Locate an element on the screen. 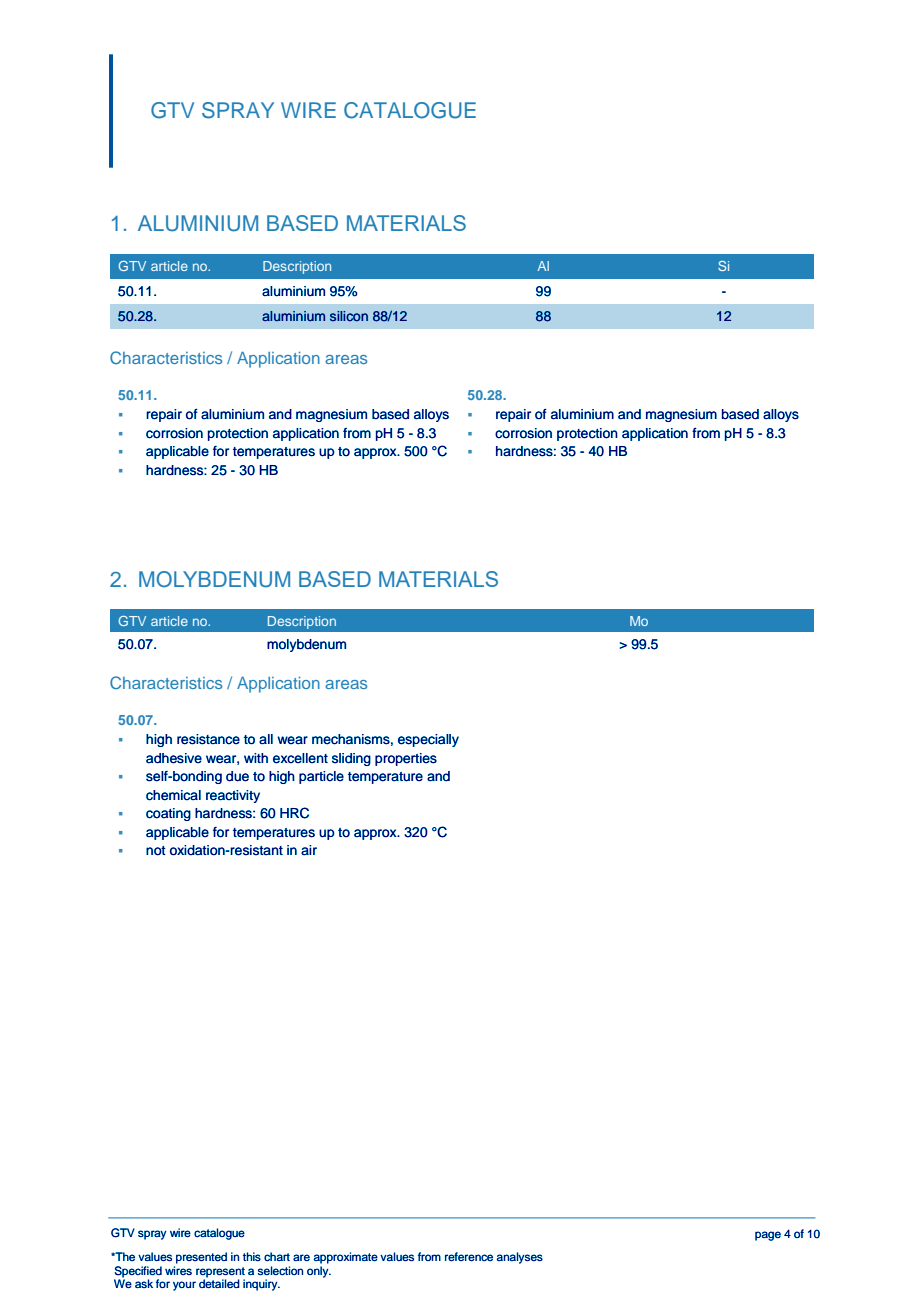 This screenshot has width=924, height=1308. excellent is located at coordinates (300, 758).
